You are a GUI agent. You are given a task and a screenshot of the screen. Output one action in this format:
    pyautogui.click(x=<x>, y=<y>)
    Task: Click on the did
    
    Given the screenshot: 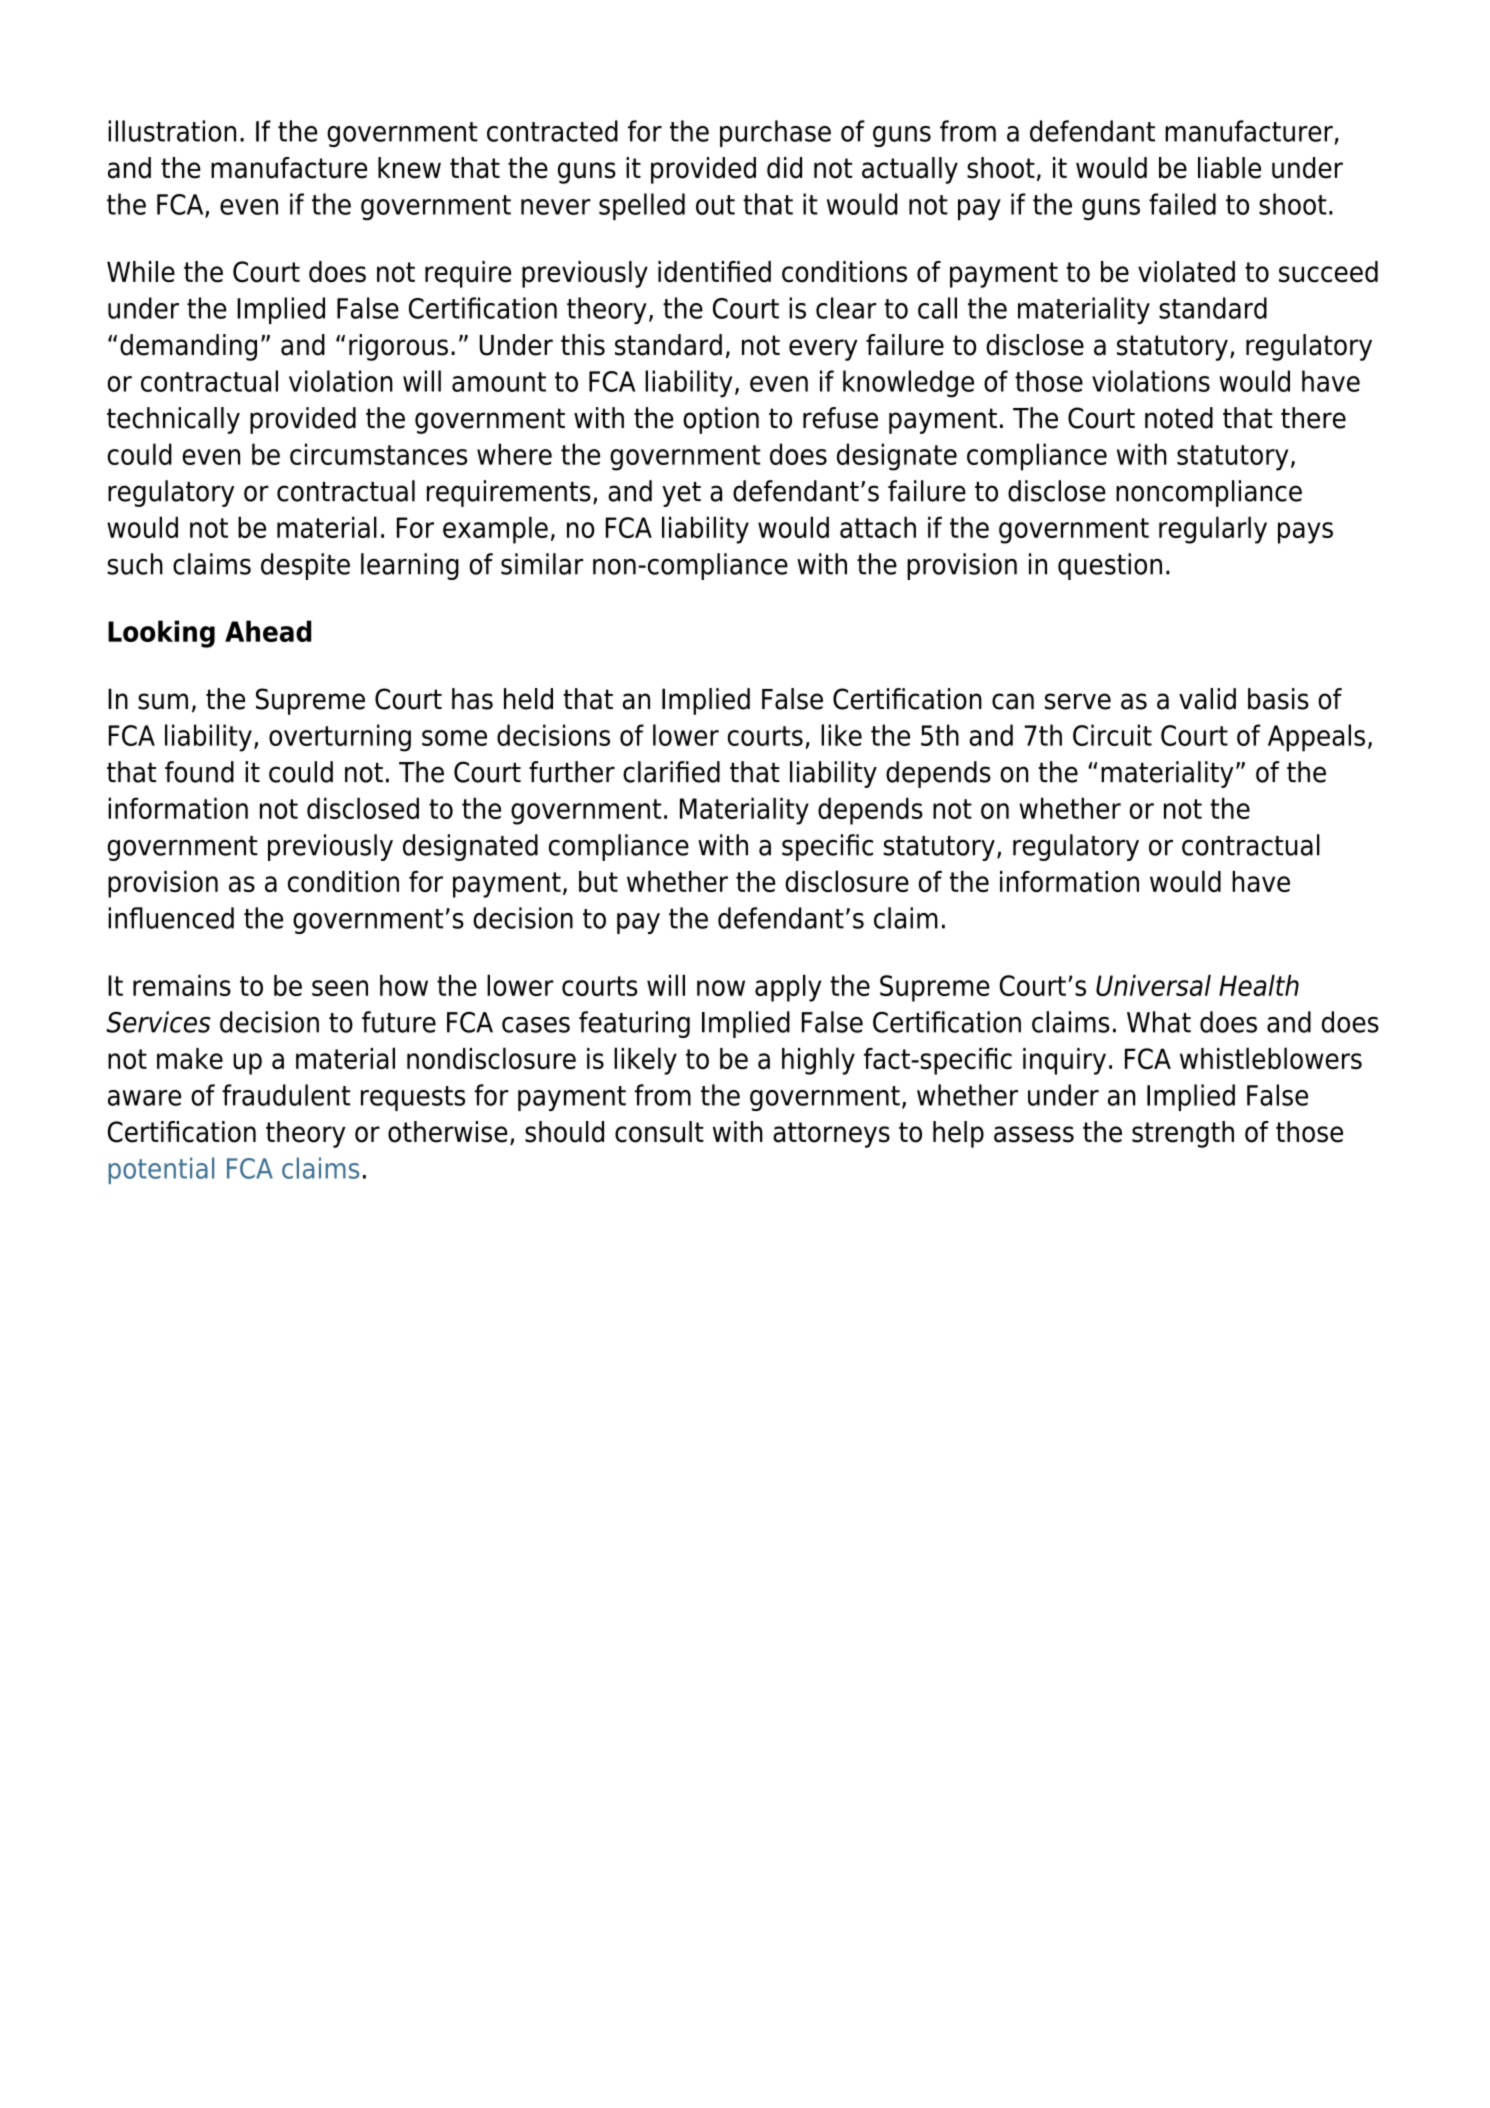 What is the action you would take?
    pyautogui.click(x=784, y=168)
